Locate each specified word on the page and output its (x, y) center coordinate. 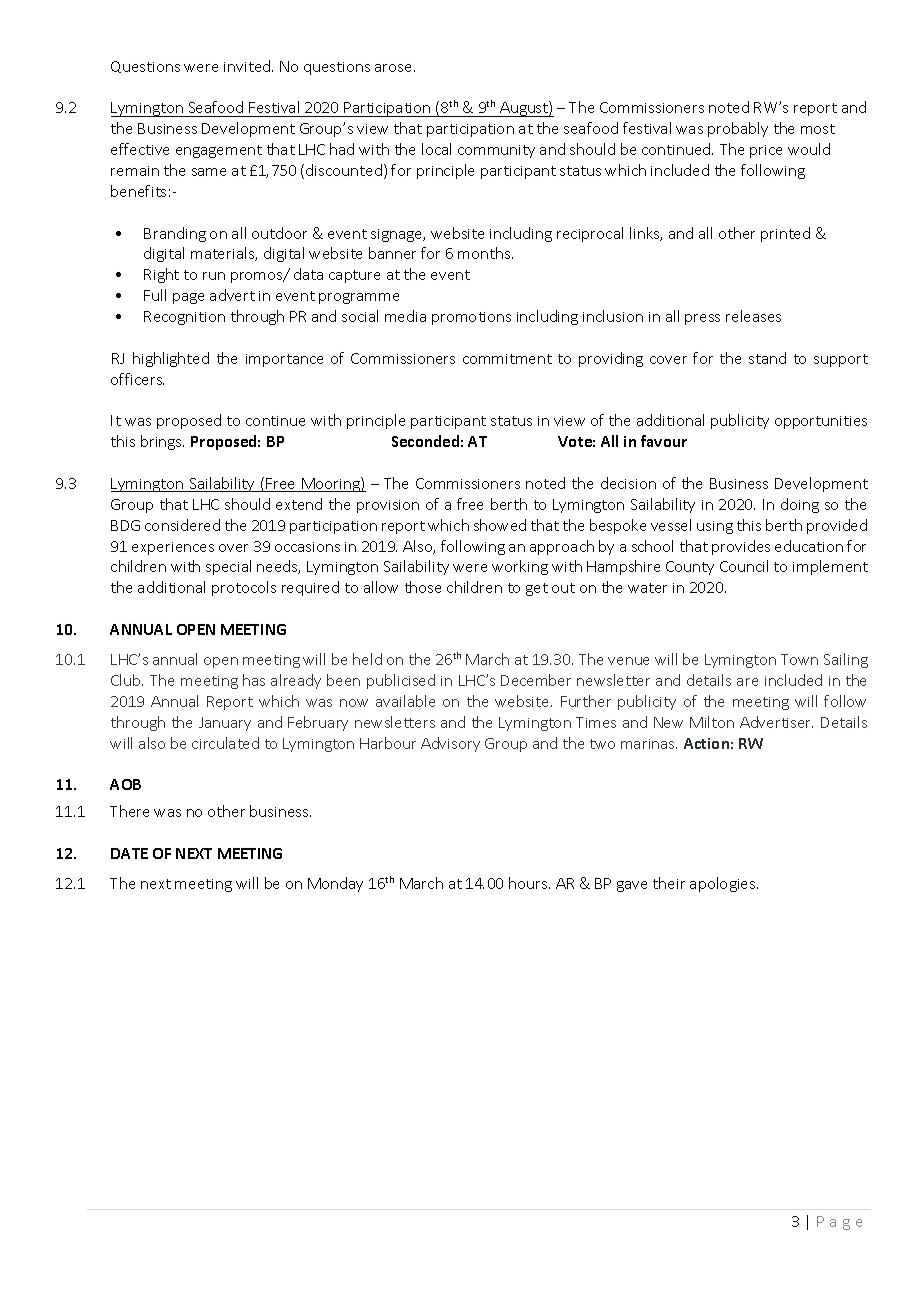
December (536, 680)
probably (738, 129)
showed (500, 525)
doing (800, 505)
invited (248, 66)
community (496, 151)
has (254, 680)
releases (753, 316)
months (485, 253)
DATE (129, 853)
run (214, 276)
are (747, 682)
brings (162, 442)
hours (529, 883)
